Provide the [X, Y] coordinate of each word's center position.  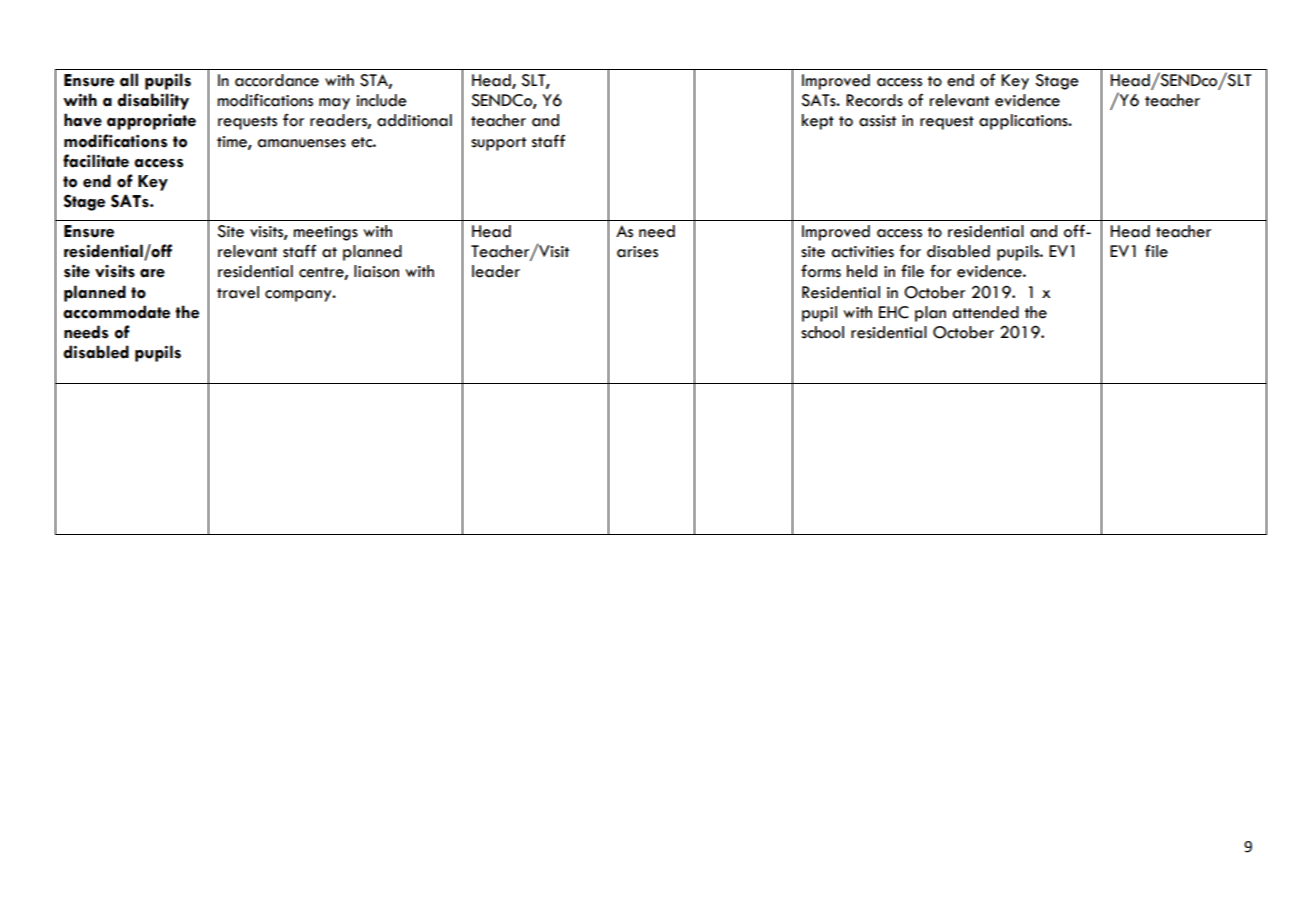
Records [874, 100]
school [822, 332]
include [381, 100]
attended [986, 312]
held [862, 271]
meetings [325, 233]
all [129, 80]
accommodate [116, 312]
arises [637, 252]
